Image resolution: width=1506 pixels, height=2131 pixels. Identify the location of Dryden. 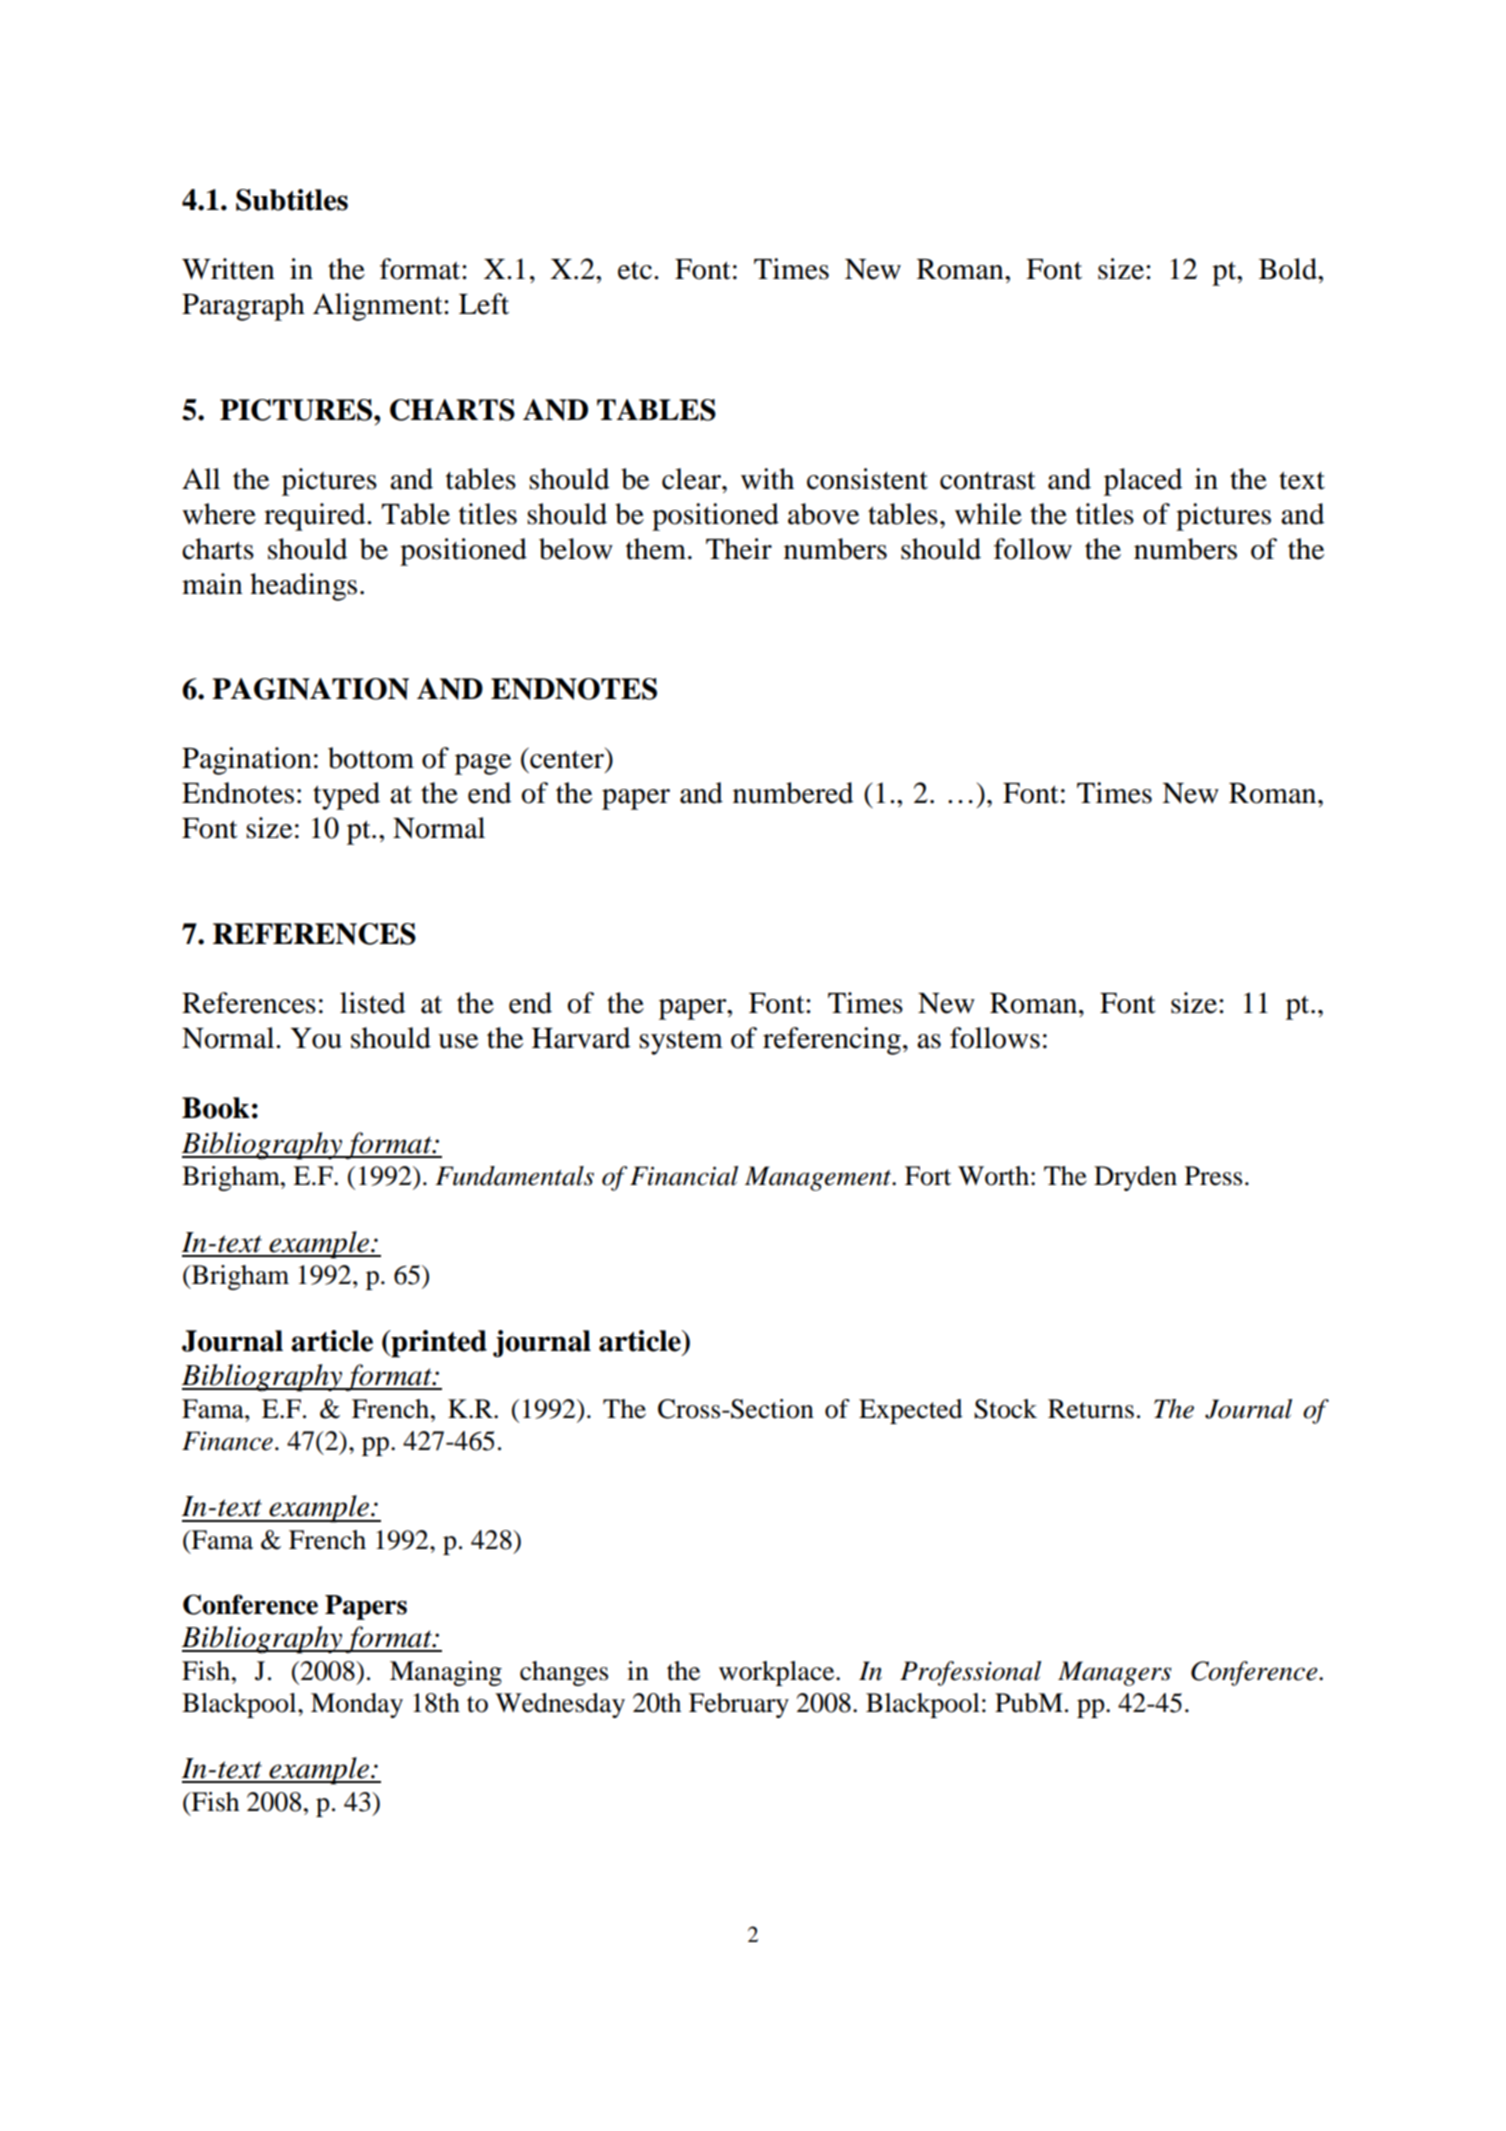
(1135, 1178).
